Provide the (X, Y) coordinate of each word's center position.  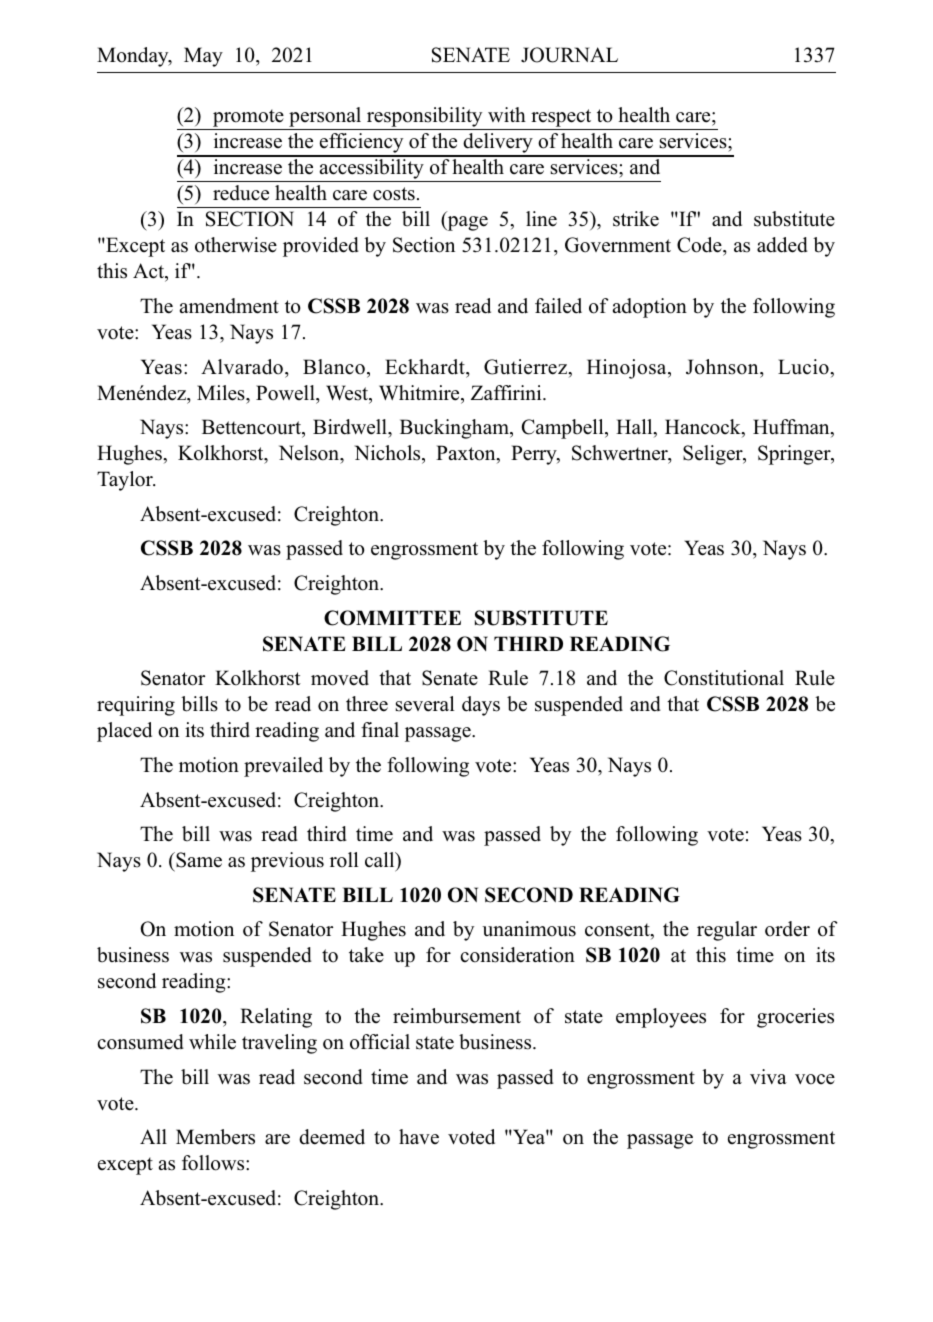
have (419, 1136)
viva (768, 1076)
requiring (136, 706)
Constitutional (724, 678)
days (481, 706)
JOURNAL (569, 55)
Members (215, 1137)
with (507, 114)
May (203, 57)
